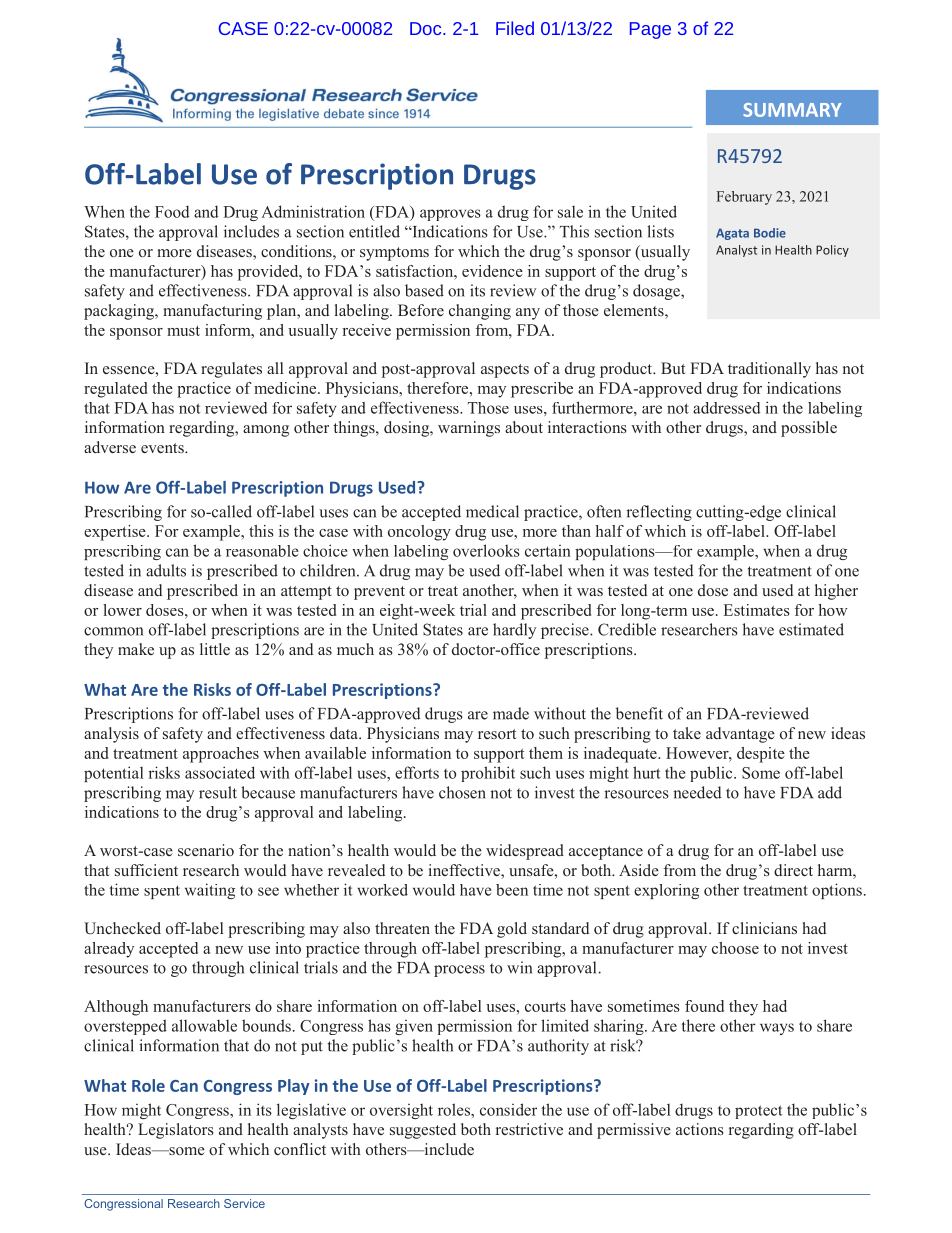 Image resolution: width=952 pixels, height=1233 pixels. Describe the element at coordinates (792, 110) in the document. I see `SUMMARY` at that location.
